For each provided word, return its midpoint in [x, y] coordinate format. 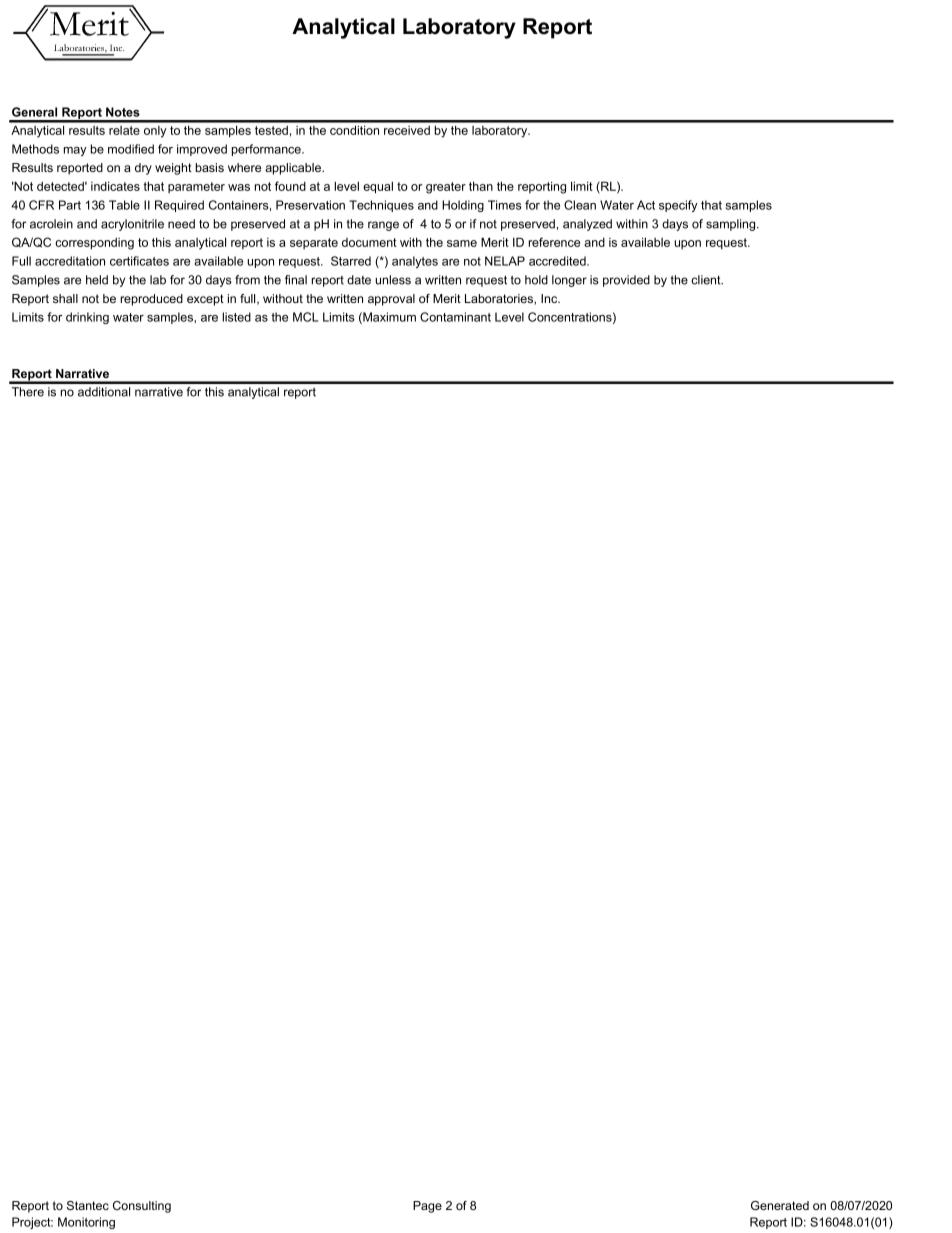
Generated [780, 1205]
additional [104, 392]
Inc [550, 298]
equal [378, 188]
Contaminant [455, 317]
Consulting [142, 1207]
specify [678, 206]
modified [131, 149]
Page [427, 1207]
